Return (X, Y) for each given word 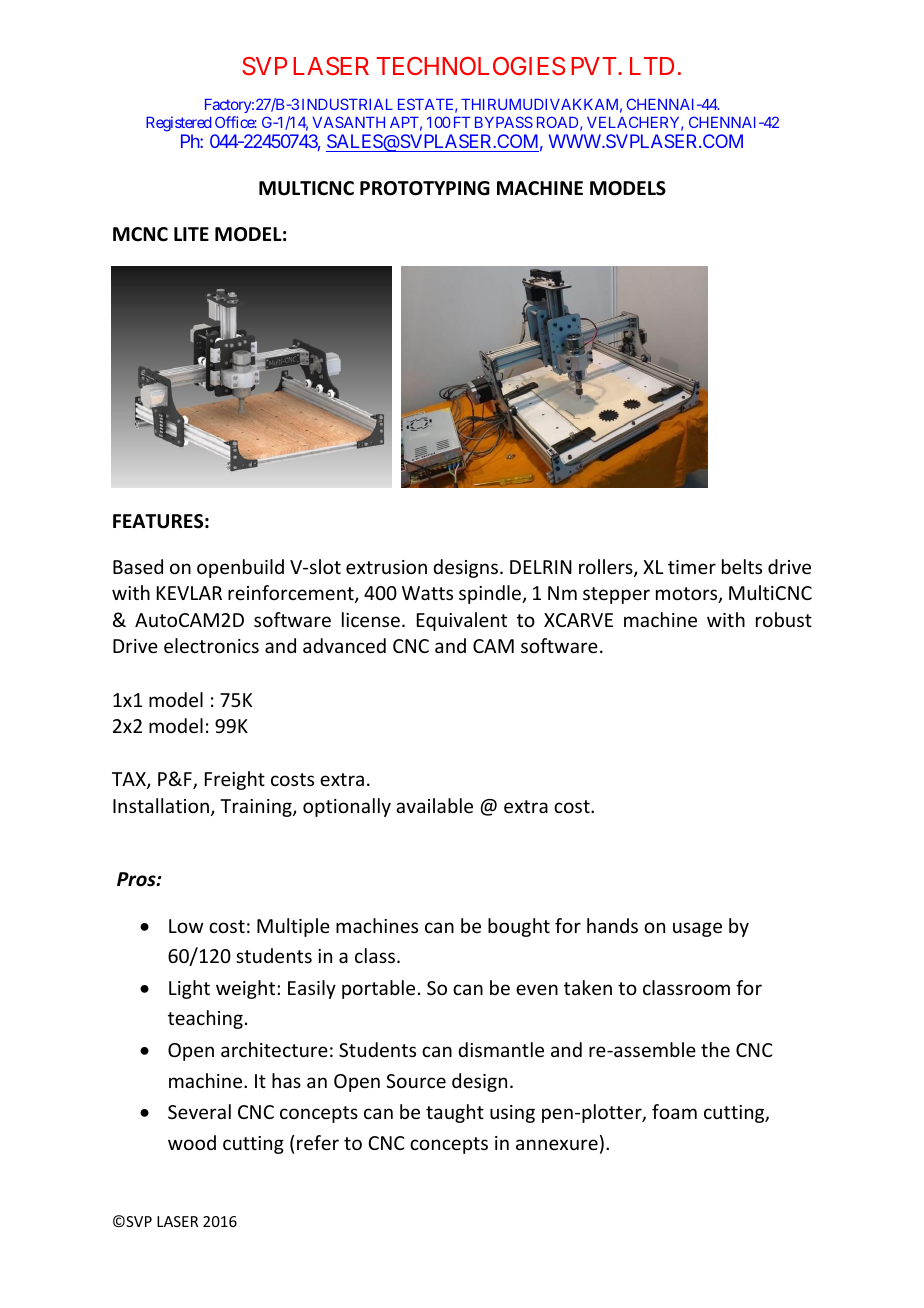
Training (257, 808)
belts (742, 566)
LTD (652, 66)
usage (697, 929)
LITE (191, 234)
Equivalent (462, 621)
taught (455, 1113)
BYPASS (504, 122)
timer (692, 567)
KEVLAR (189, 593)
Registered (178, 124)
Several (199, 1111)
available (434, 805)
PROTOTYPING (425, 188)
